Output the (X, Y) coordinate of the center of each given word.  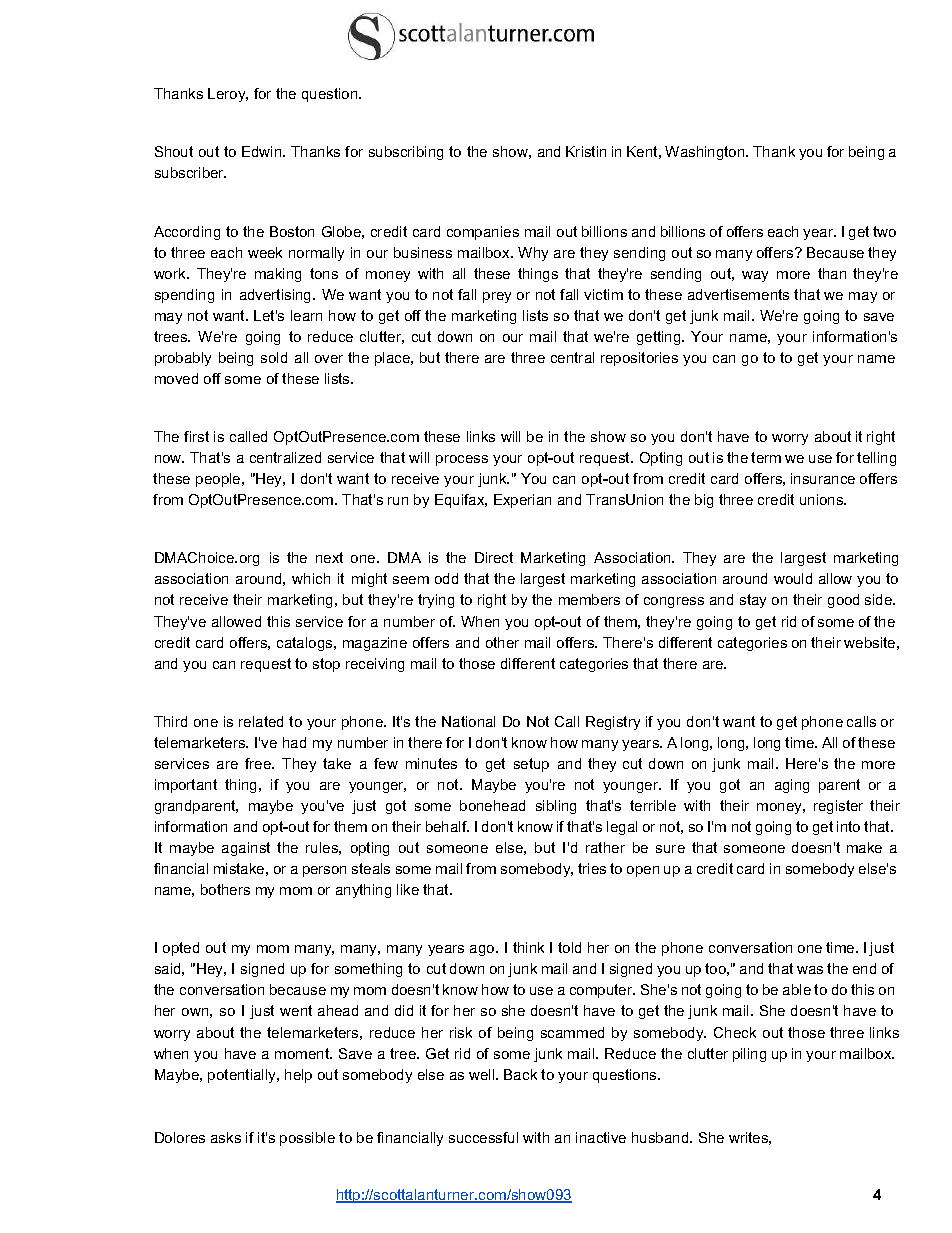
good (843, 601)
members (589, 599)
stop (326, 665)
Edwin (263, 151)
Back (520, 1074)
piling (749, 1055)
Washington (706, 153)
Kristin (586, 151)
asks (226, 1137)
